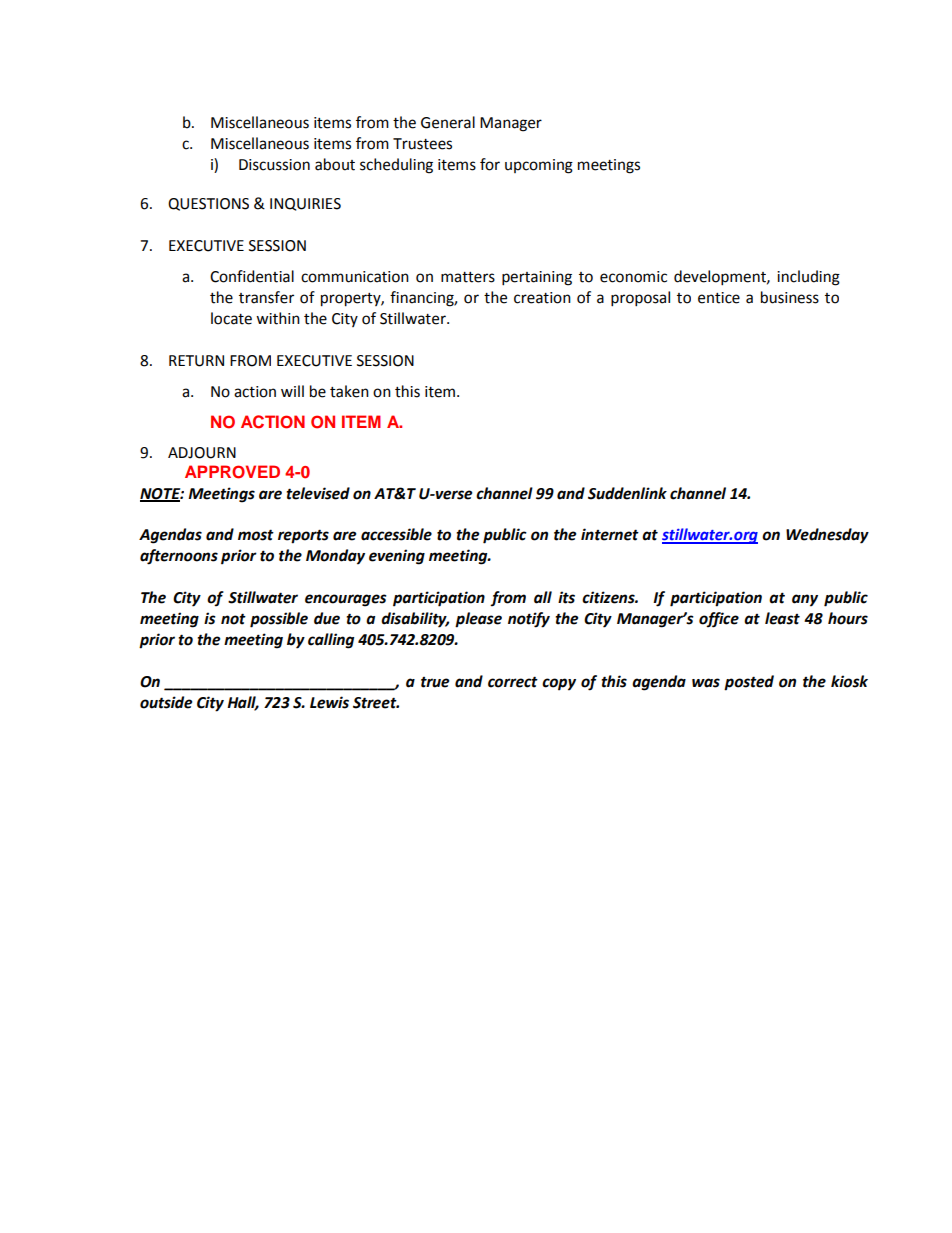 The width and height of the image is (952, 1233). I want to click on any, so click(805, 600).
